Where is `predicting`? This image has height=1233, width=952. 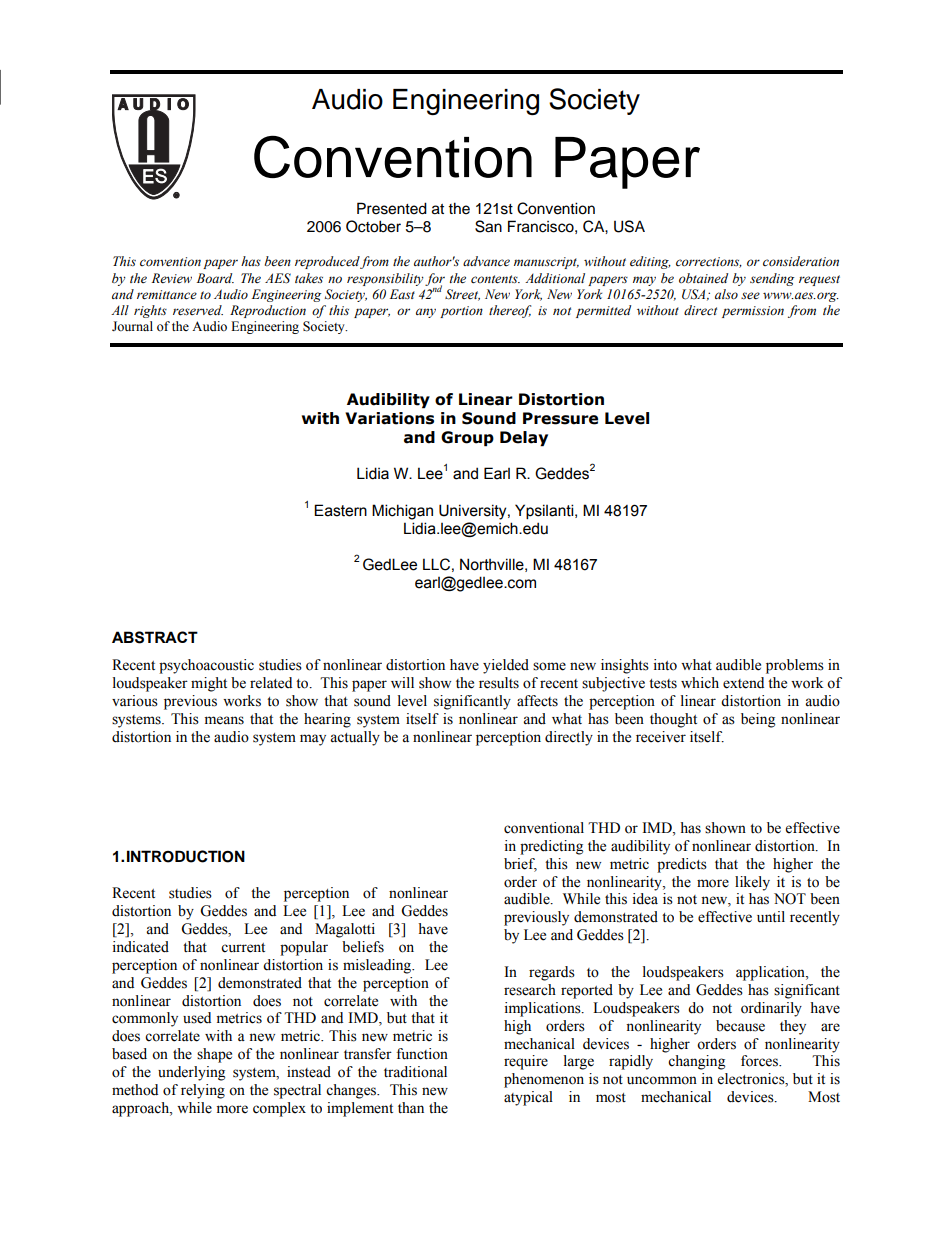 predicting is located at coordinates (551, 847).
